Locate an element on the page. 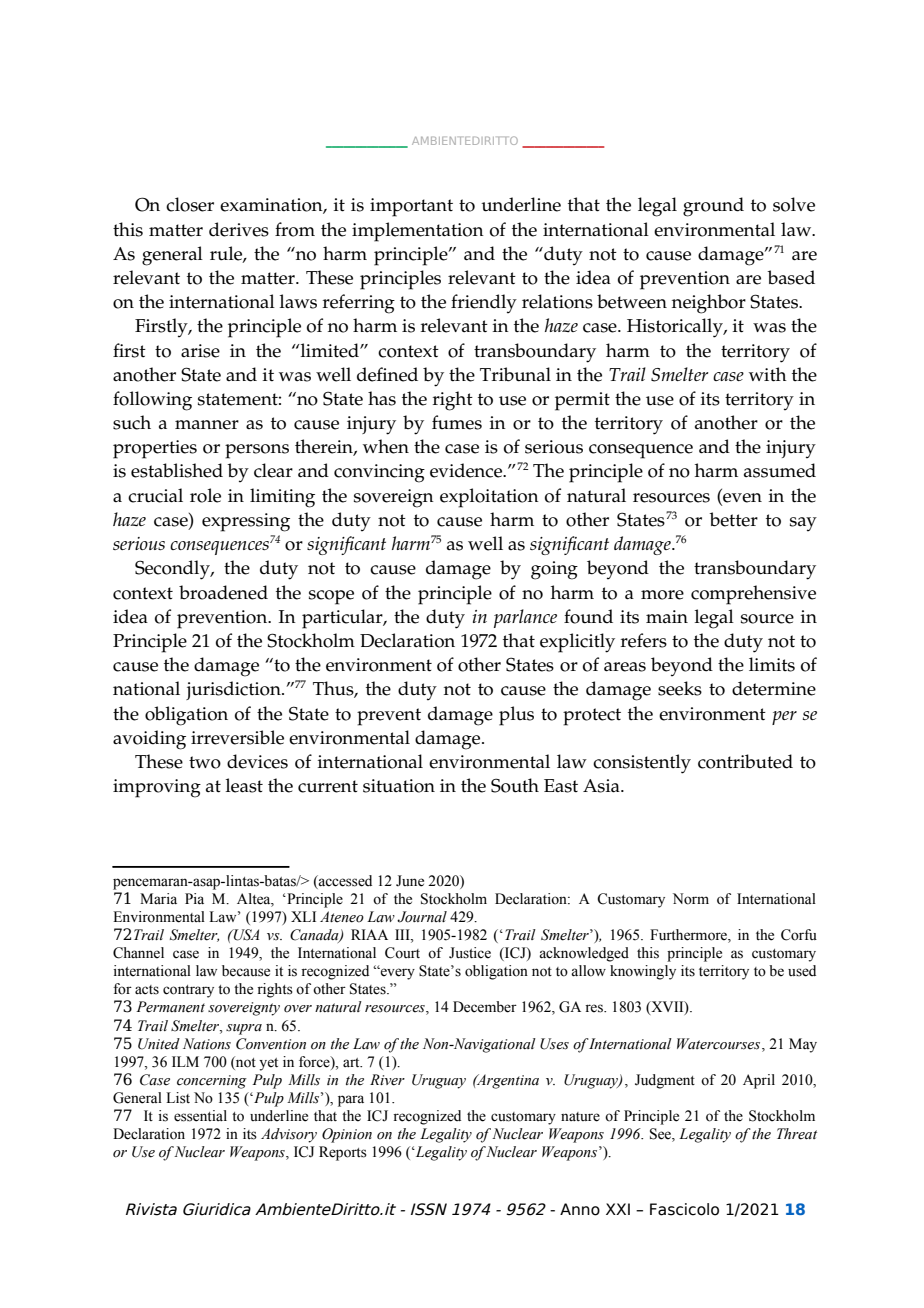 The image size is (924, 1308). jurisdiction is located at coordinates (234, 690).
